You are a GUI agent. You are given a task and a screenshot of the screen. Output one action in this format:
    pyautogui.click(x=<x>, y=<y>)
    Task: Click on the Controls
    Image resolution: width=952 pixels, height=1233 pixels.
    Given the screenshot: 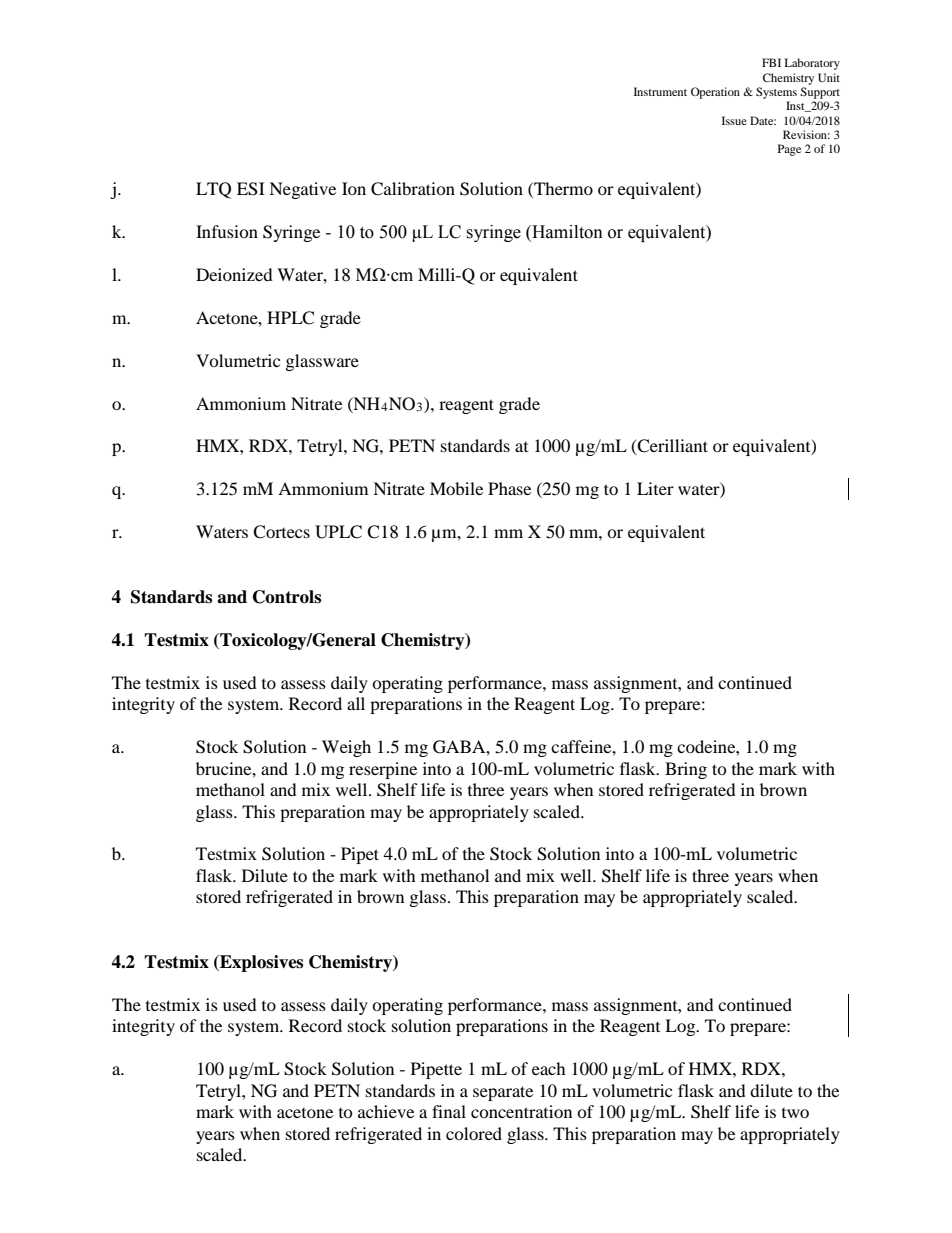 What is the action you would take?
    pyautogui.click(x=287, y=597)
